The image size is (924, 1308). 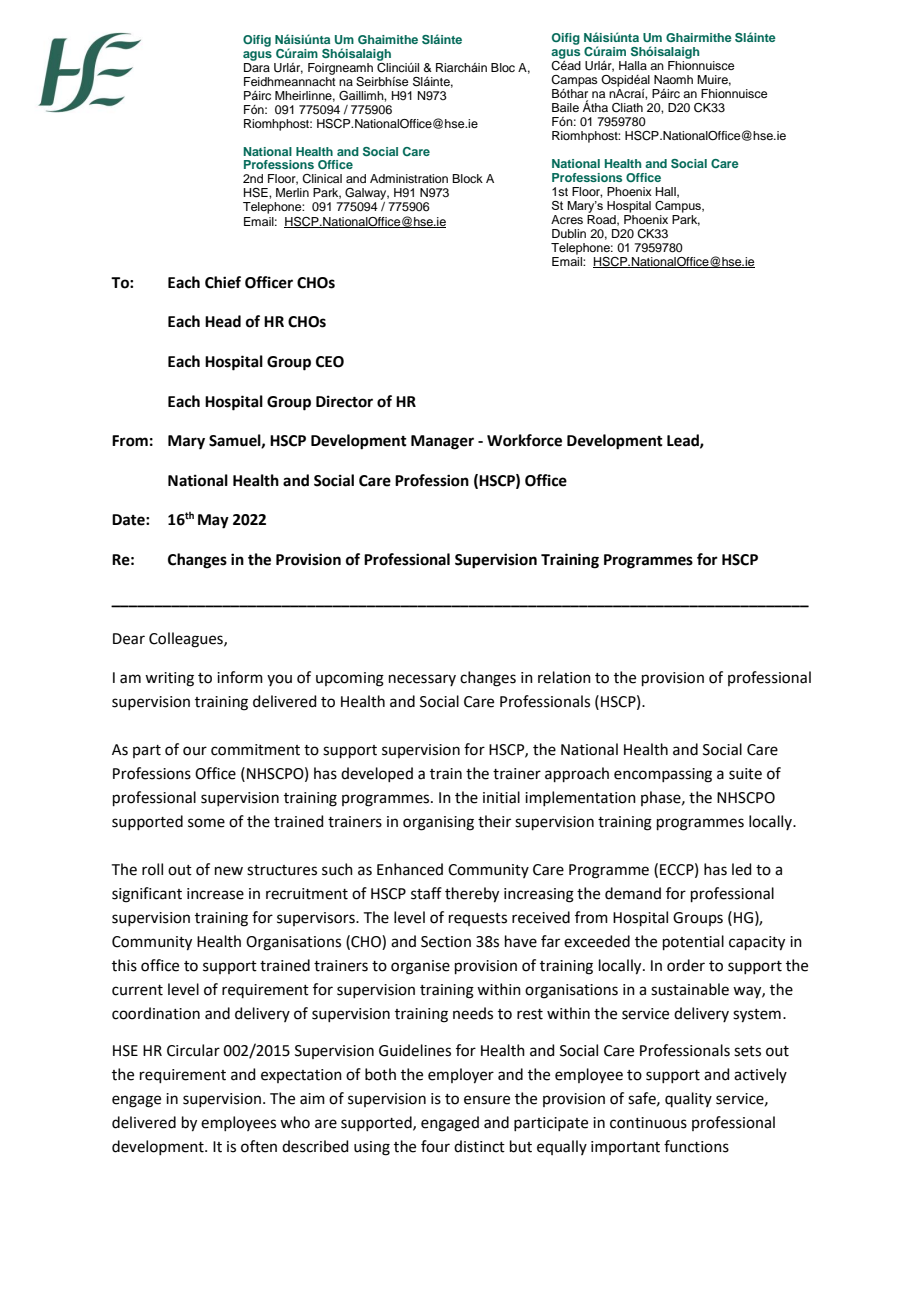 I want to click on Dara, so click(x=257, y=66).
